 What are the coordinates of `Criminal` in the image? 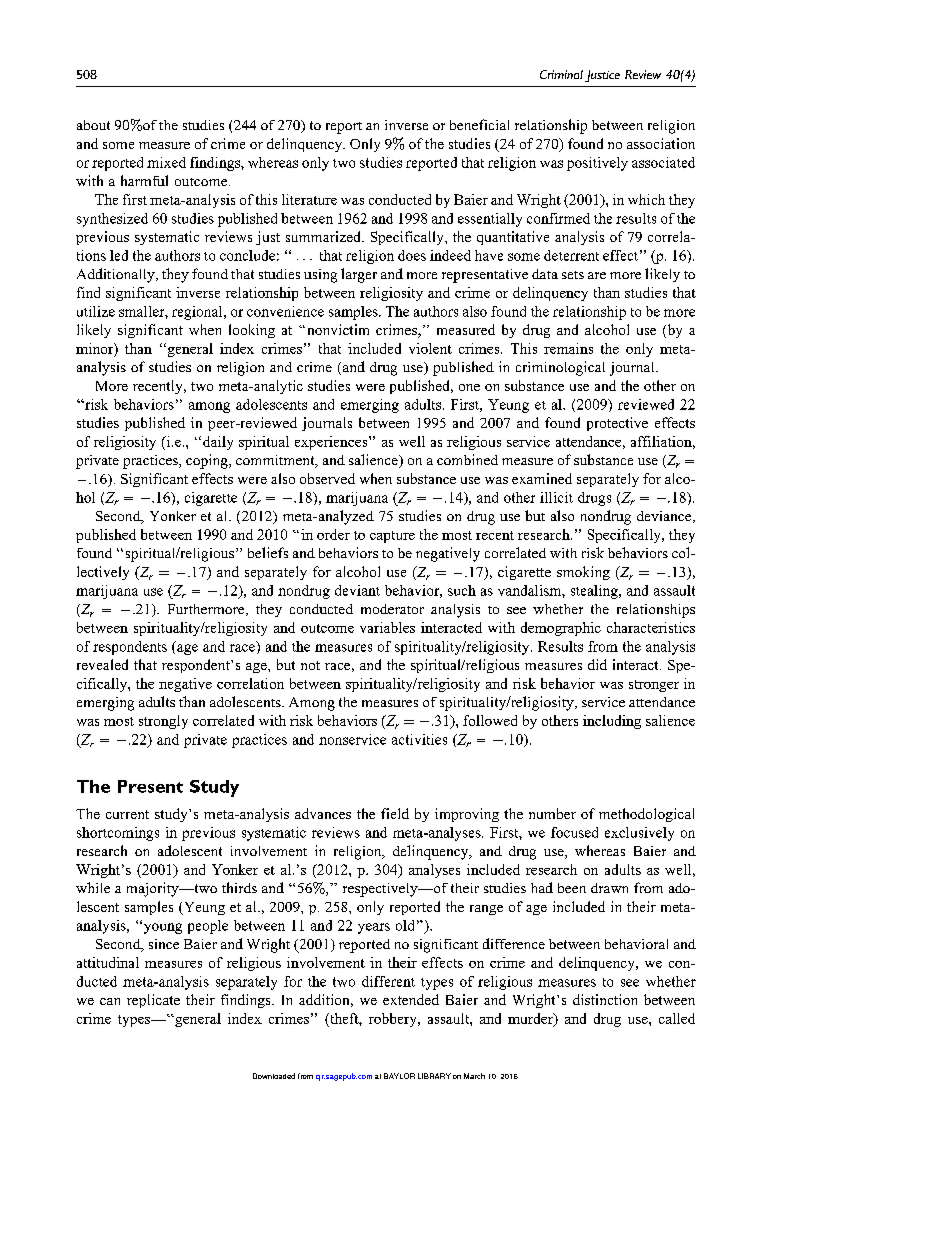 It's located at (561, 74).
